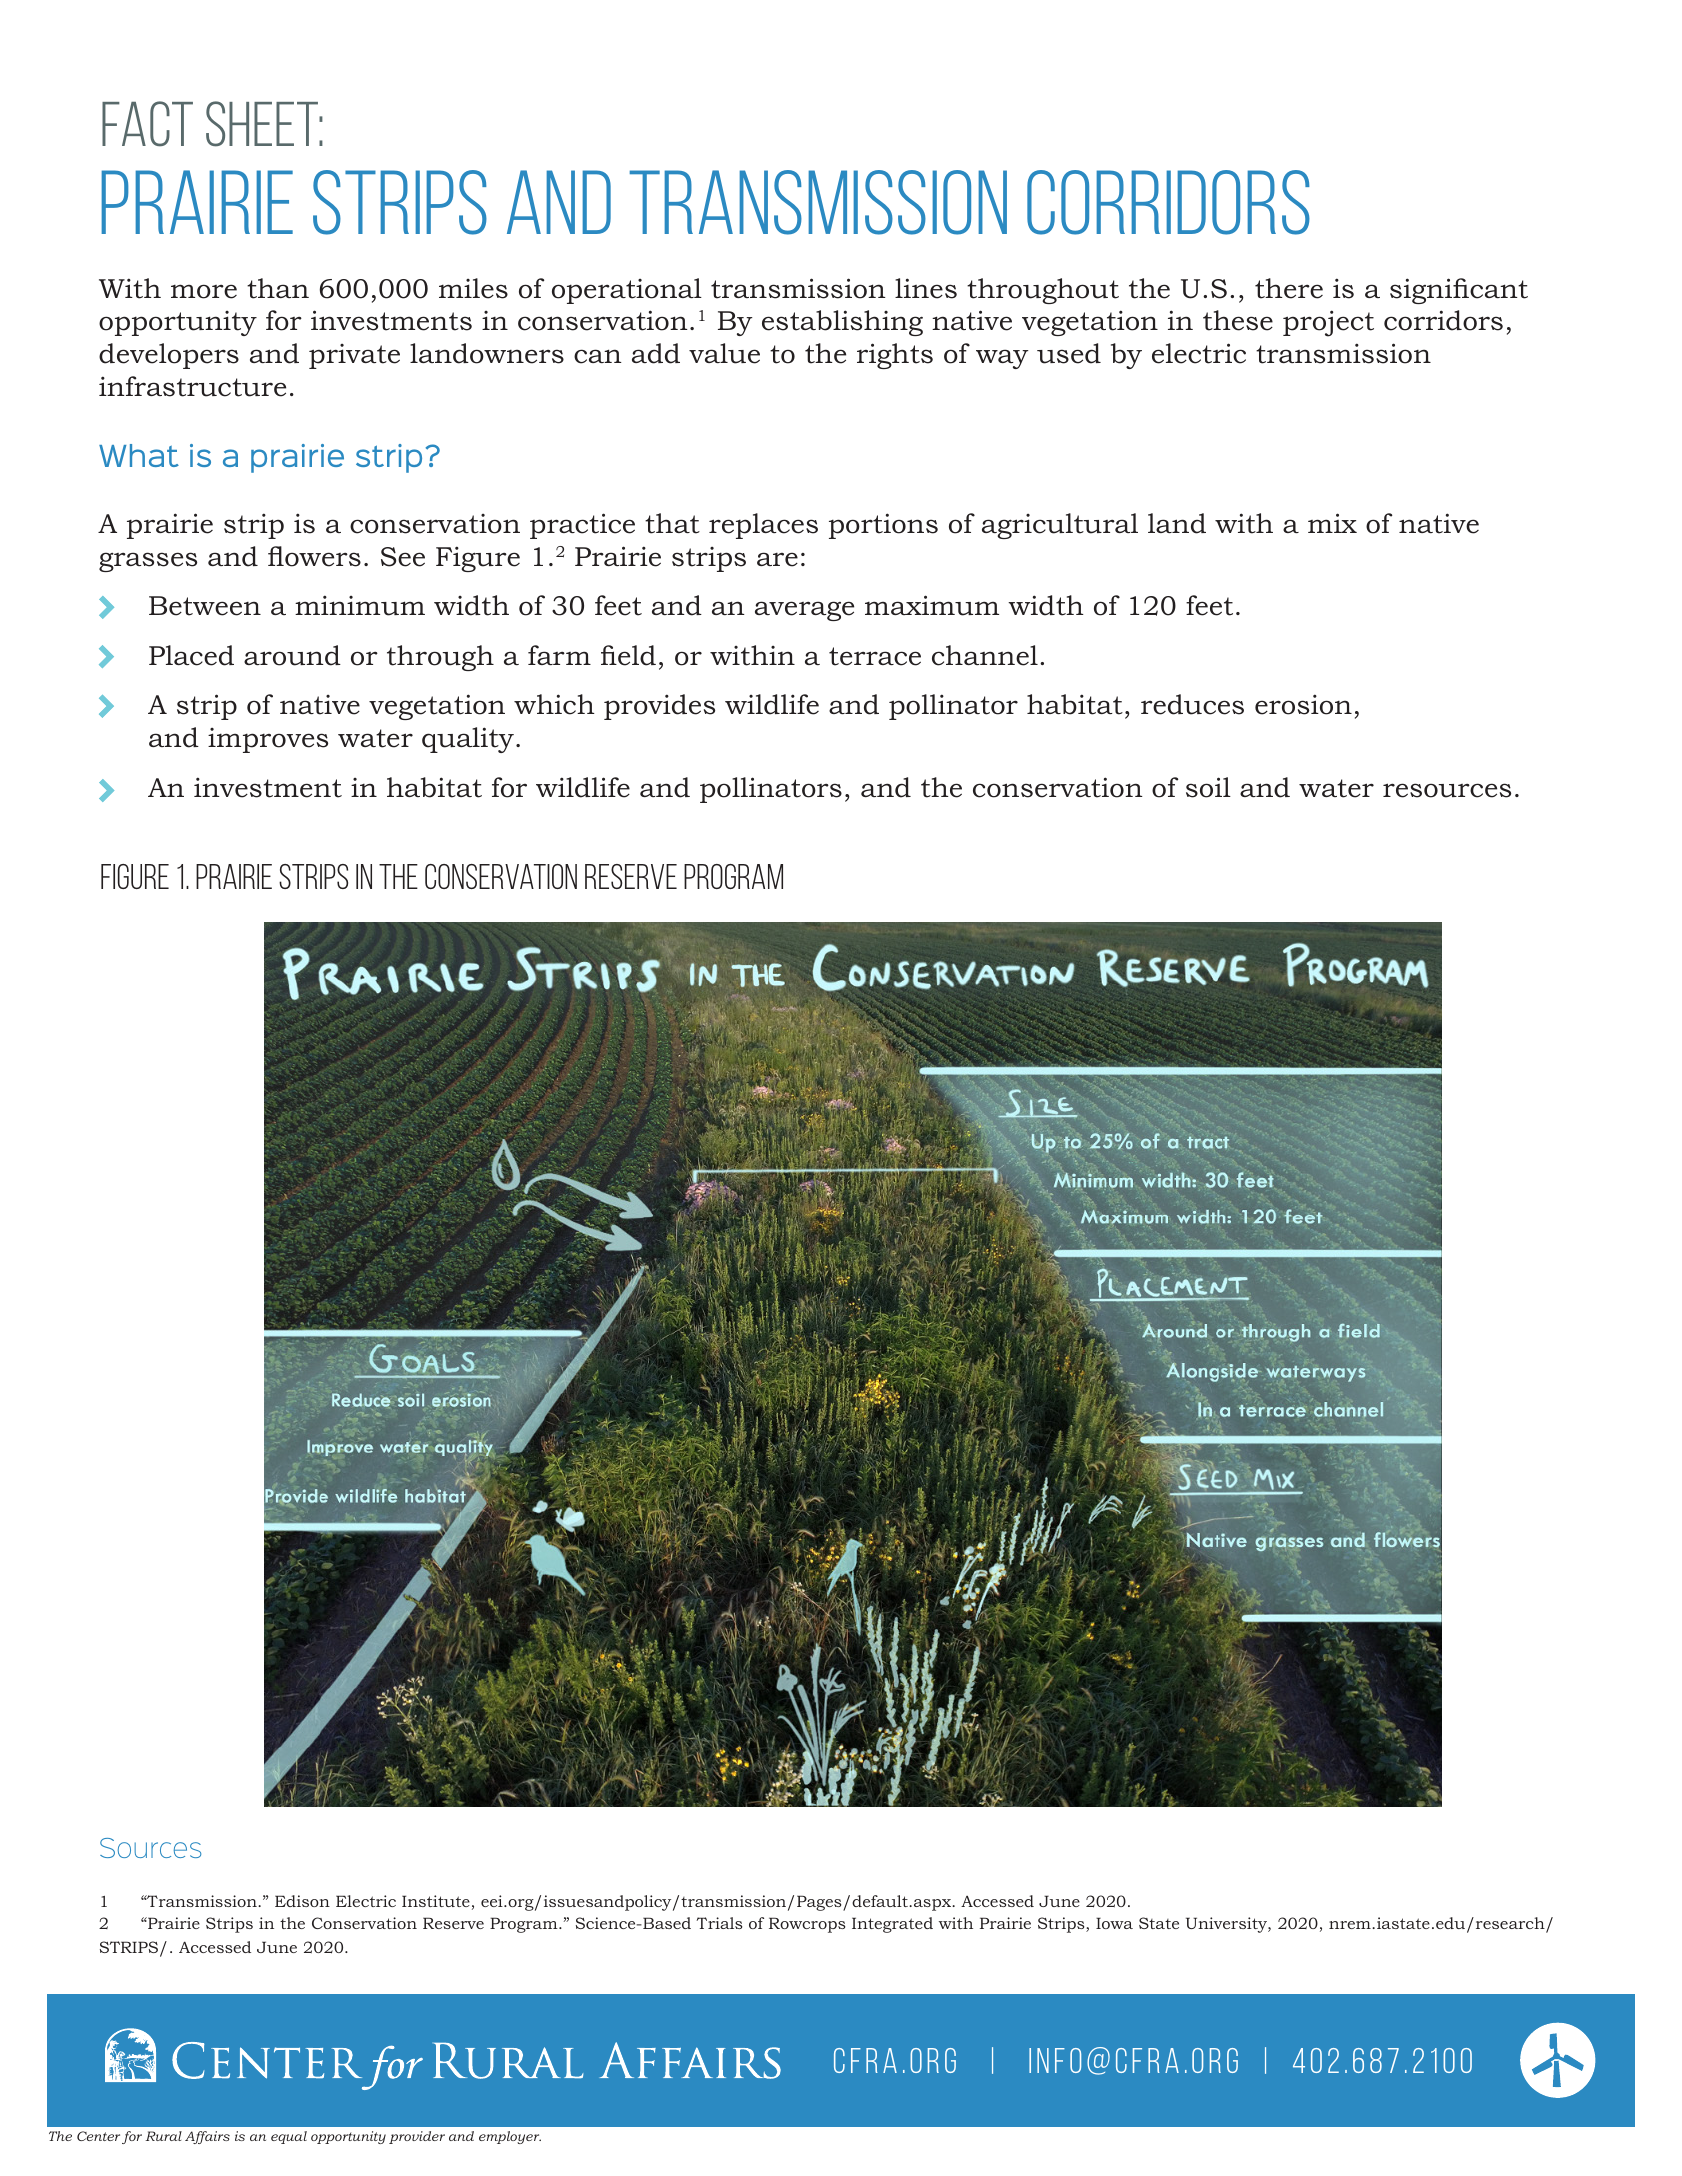  Describe the element at coordinates (268, 740) in the screenshot. I see `improves` at that location.
